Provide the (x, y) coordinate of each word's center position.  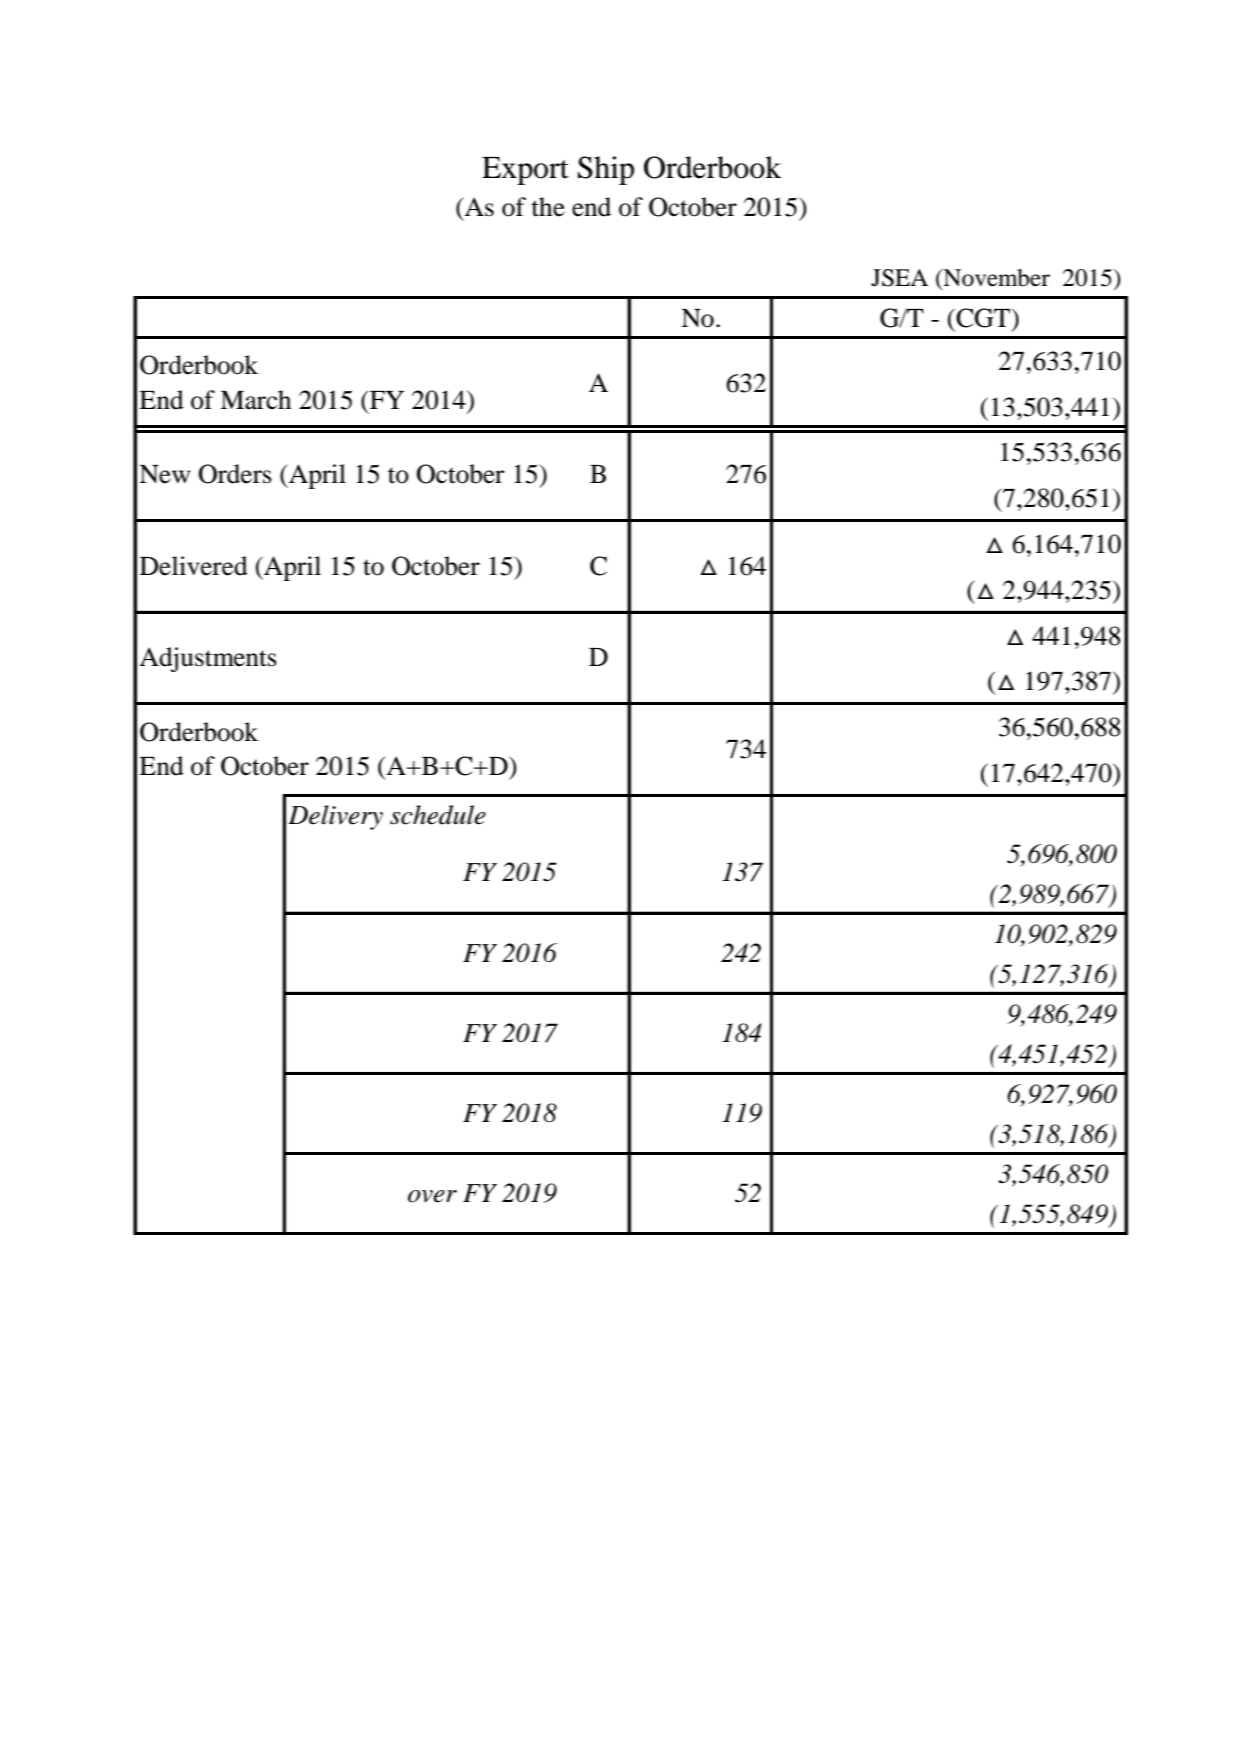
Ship (606, 170)
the (548, 207)
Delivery (335, 817)
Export (525, 171)
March (255, 400)
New (164, 474)
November (995, 279)
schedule (438, 815)
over (432, 1196)
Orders (235, 474)
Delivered (194, 566)
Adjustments (208, 659)
